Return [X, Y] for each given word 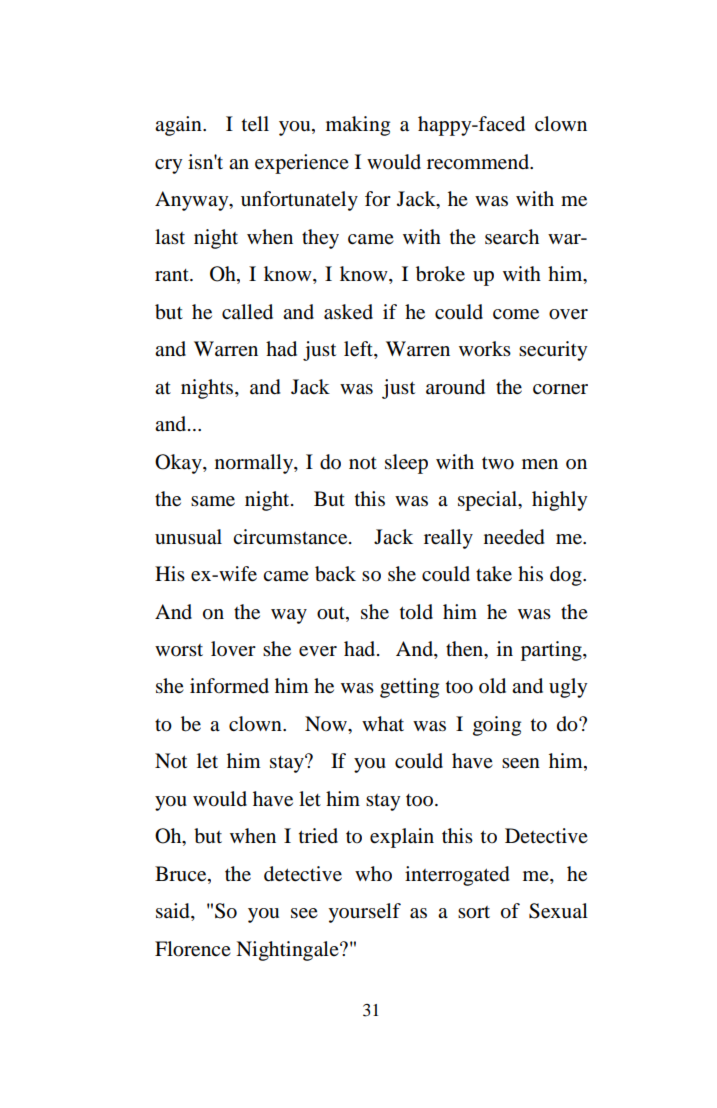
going [497, 726]
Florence [193, 949]
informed [229, 686]
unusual [188, 537]
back [335, 574]
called [247, 312]
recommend [479, 162]
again [179, 126]
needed [514, 537]
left [359, 350]
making [358, 126]
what [383, 724]
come [516, 314]
